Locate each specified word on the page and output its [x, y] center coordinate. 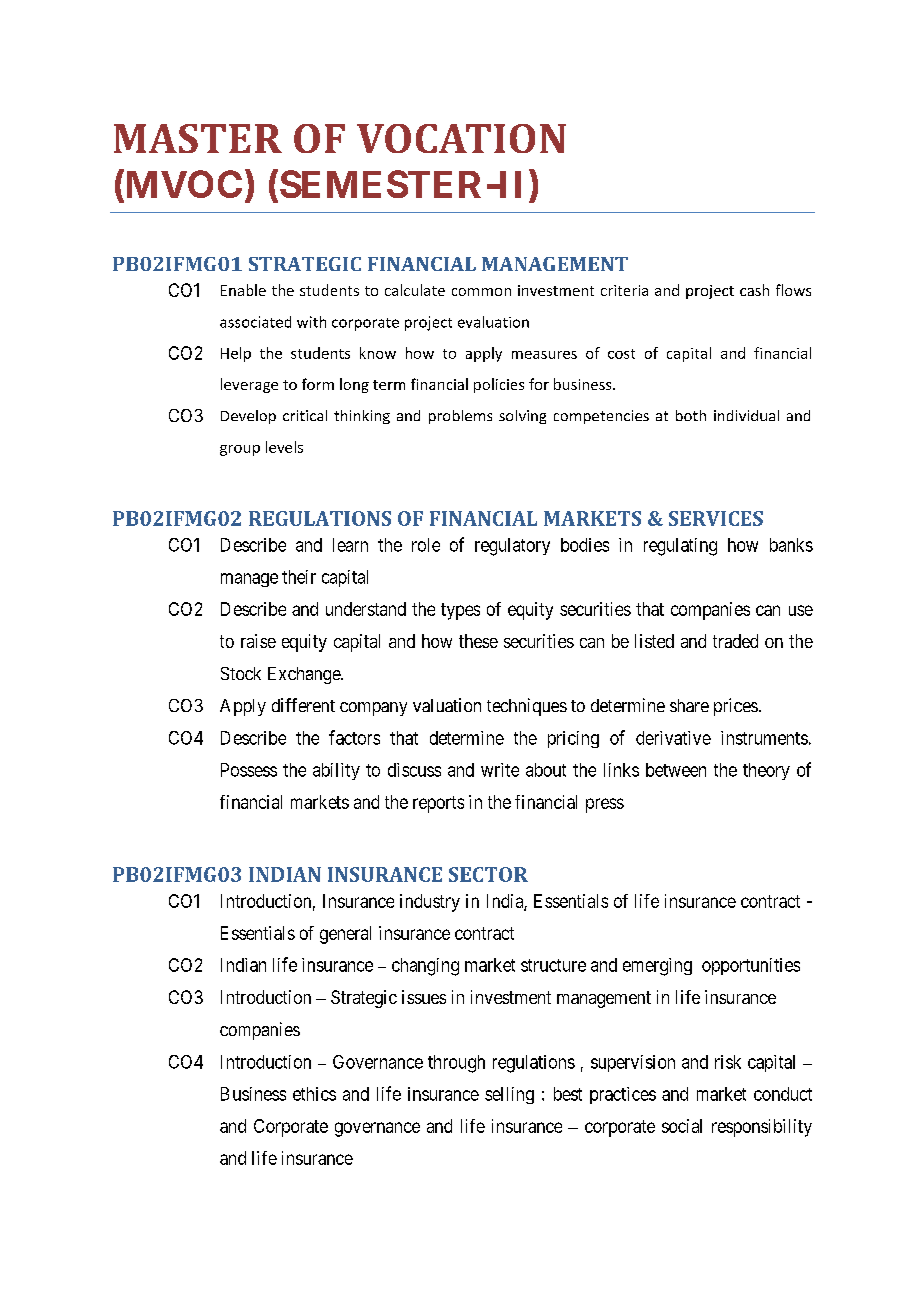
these [478, 641]
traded [735, 641]
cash [754, 290]
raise [258, 641]
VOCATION [461, 138]
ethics [314, 1094]
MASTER [198, 138]
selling [509, 1095]
